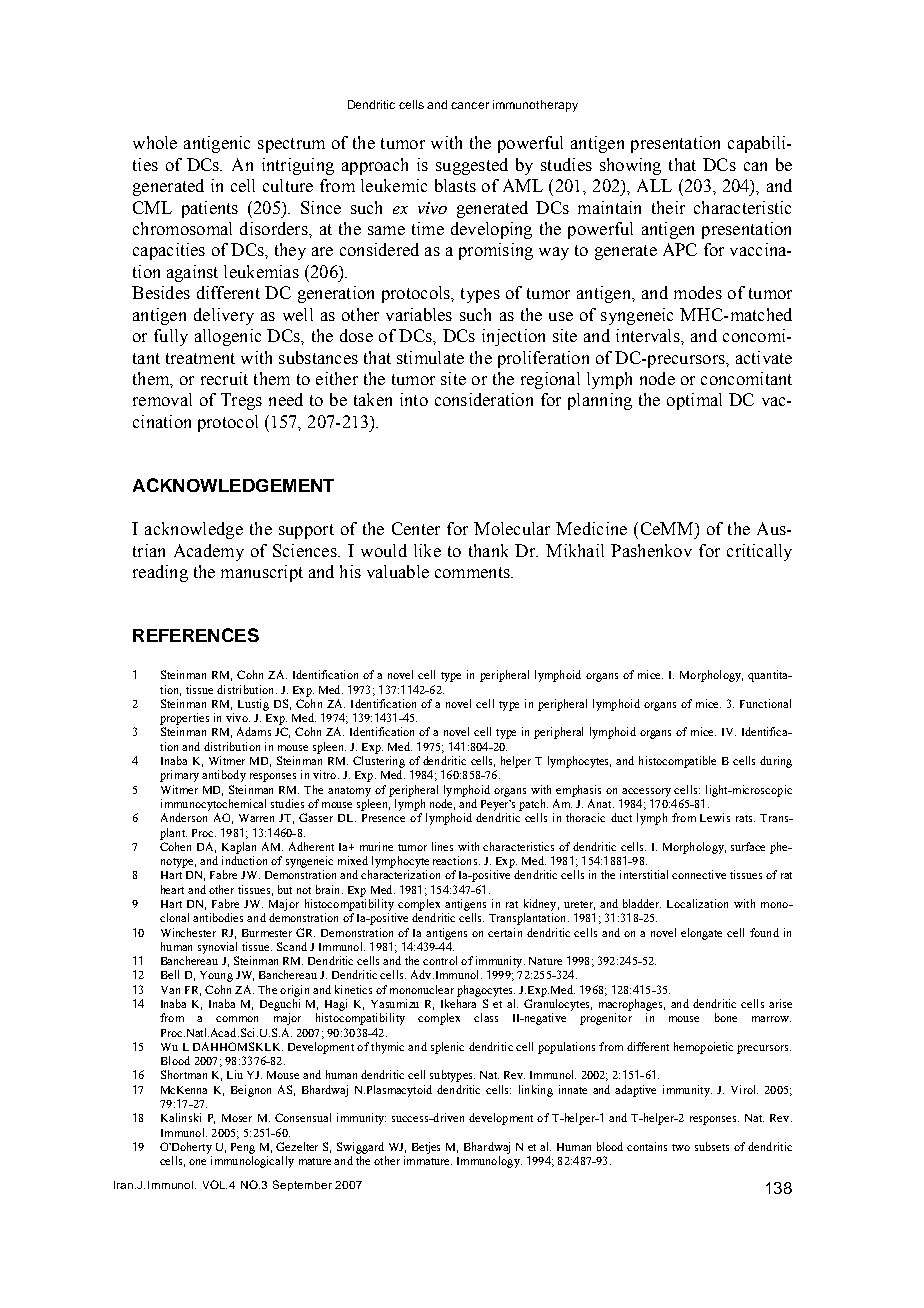 Image resolution: width=924 pixels, height=1308 pixels. I want to click on support, so click(306, 531).
